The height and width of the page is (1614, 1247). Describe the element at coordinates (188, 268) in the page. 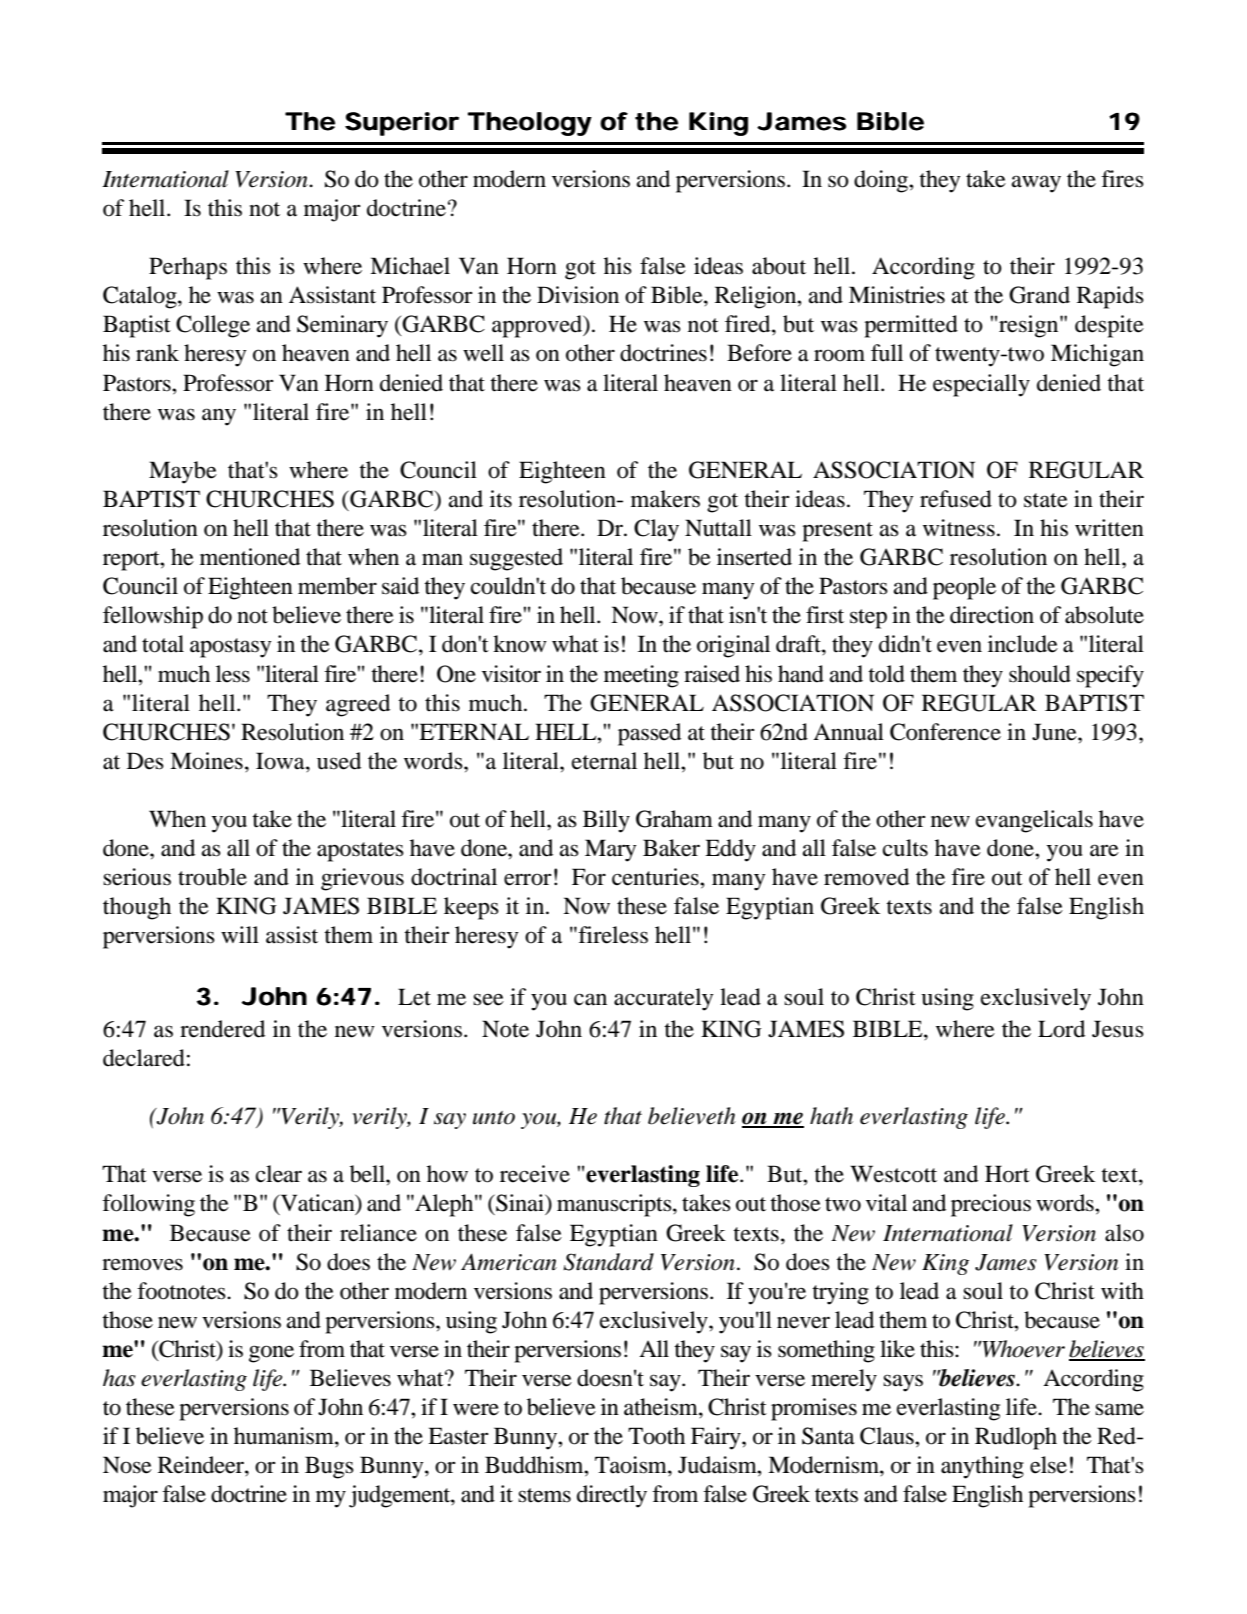

I see `Perhaps` at that location.
